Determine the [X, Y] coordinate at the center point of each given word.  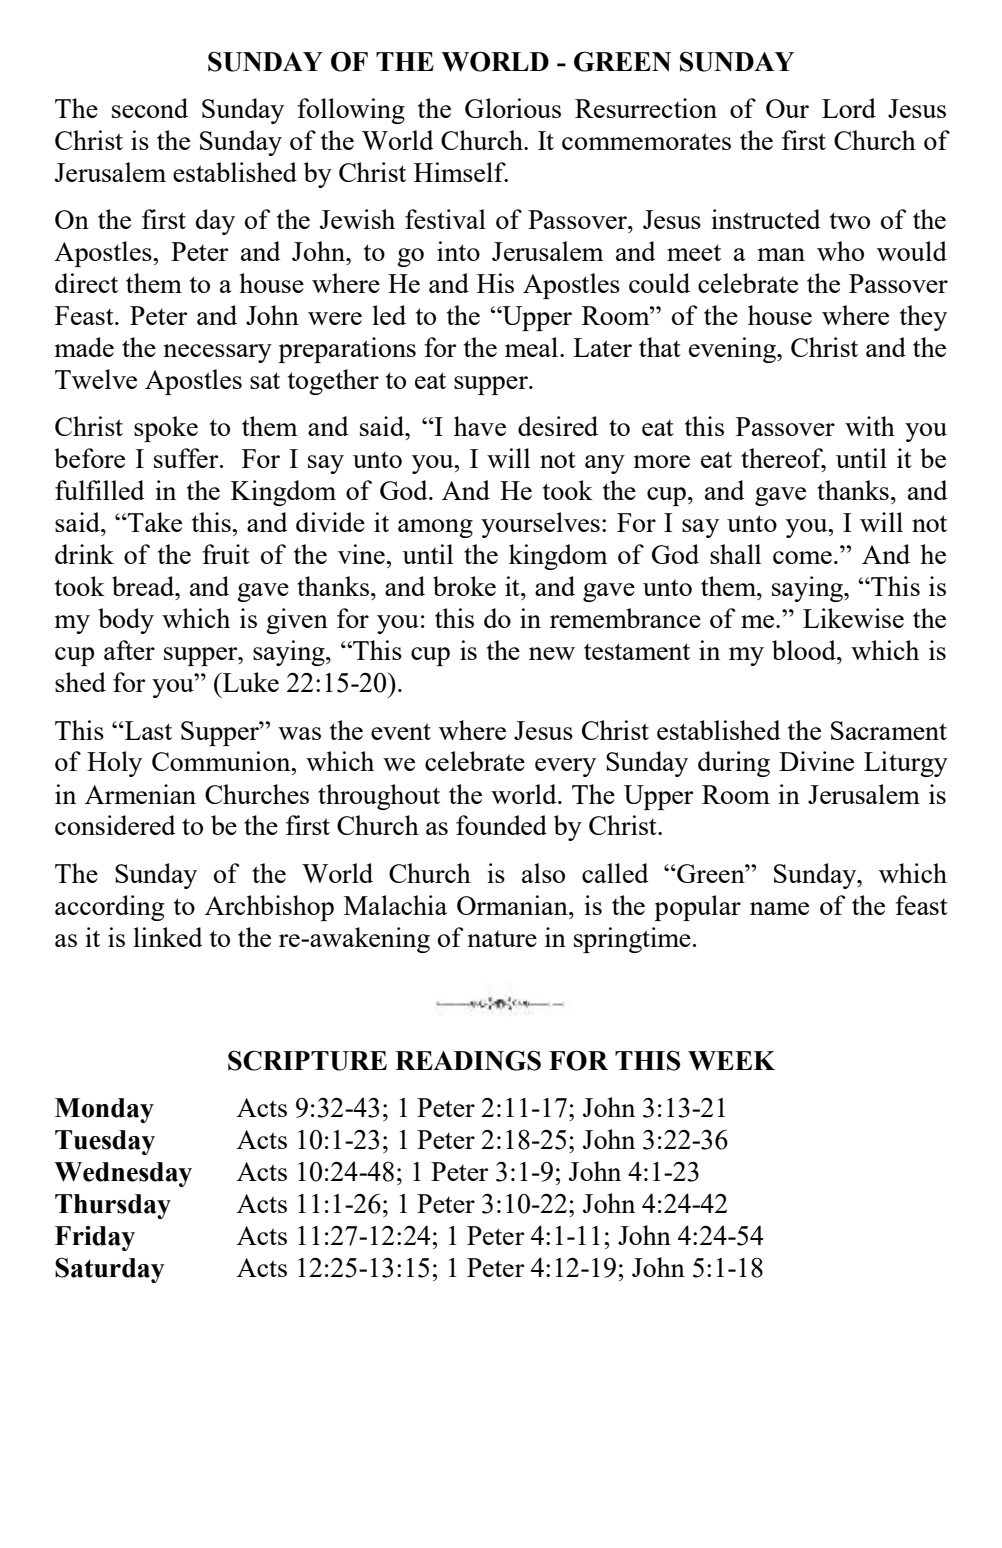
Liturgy [906, 764]
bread [144, 586]
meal [533, 347]
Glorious [513, 108]
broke [464, 586]
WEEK [731, 1061]
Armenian [140, 794]
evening [733, 350]
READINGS [468, 1060]
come [802, 557]
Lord [849, 108]
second [150, 108]
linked [168, 937]
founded [501, 825]
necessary [217, 353]
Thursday [113, 1206]
